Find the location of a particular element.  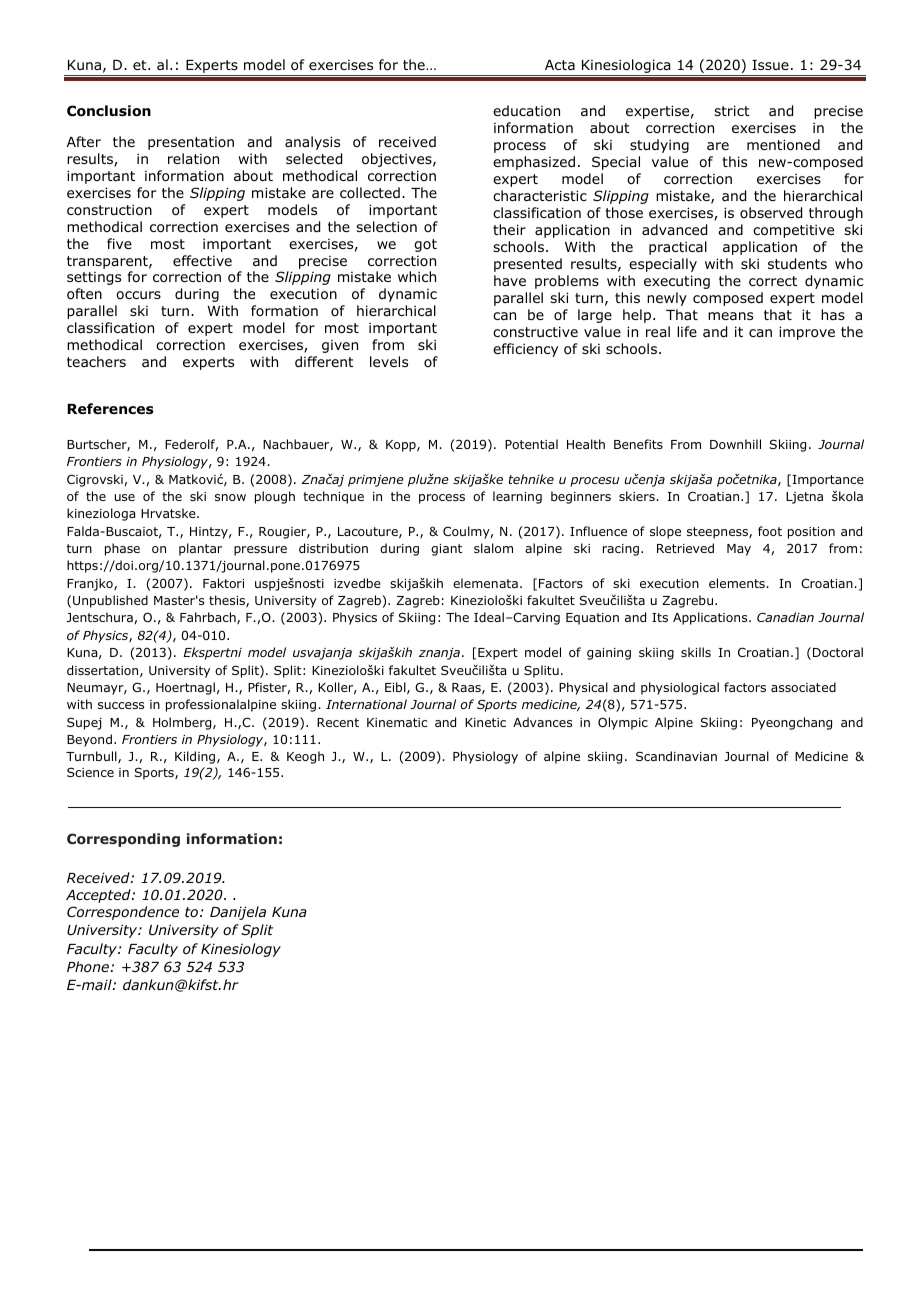

Scandinavian is located at coordinates (676, 756).
